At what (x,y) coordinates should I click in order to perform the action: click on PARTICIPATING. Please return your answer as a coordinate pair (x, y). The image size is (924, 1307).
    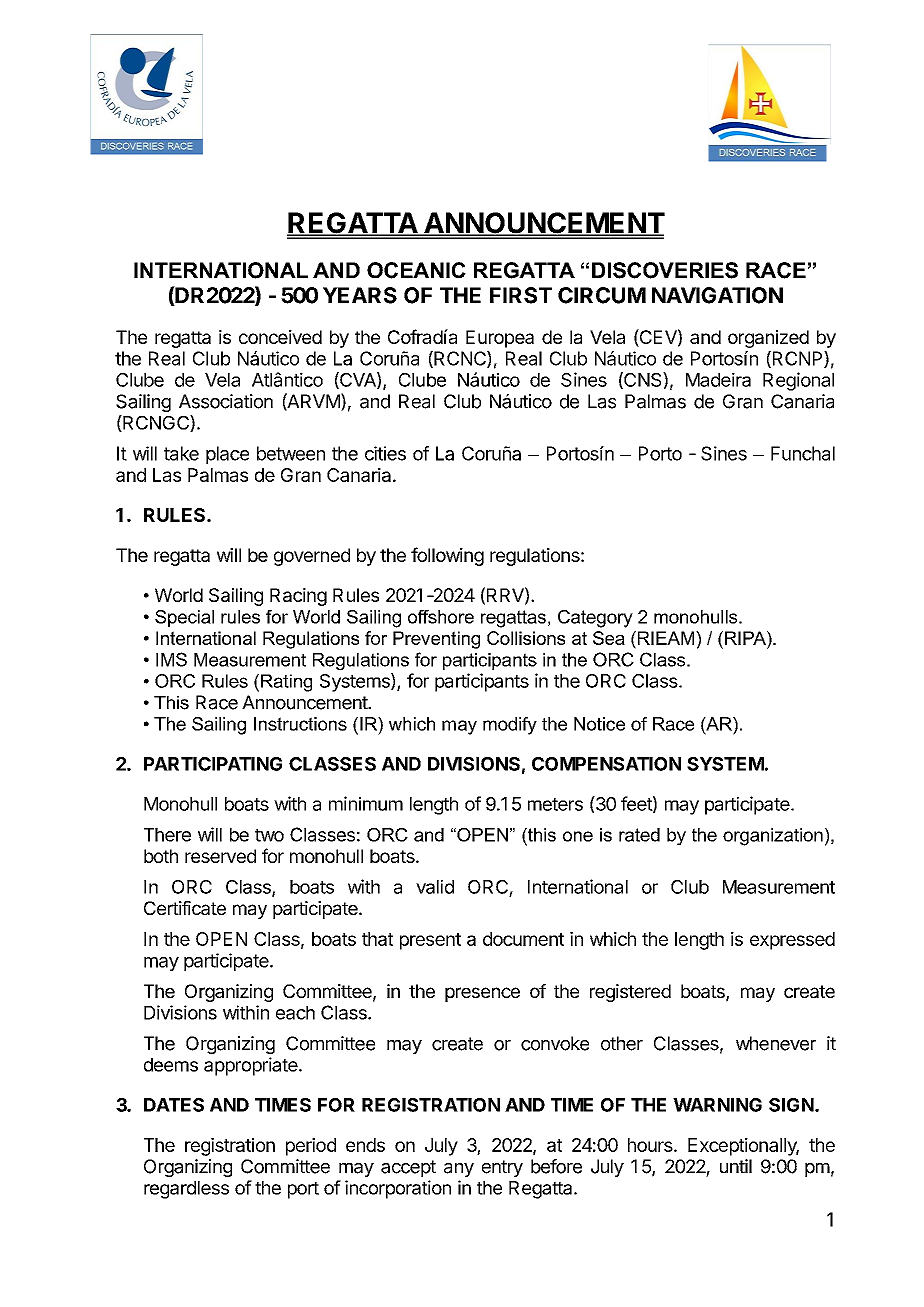
    Looking at the image, I should click on (213, 764).
